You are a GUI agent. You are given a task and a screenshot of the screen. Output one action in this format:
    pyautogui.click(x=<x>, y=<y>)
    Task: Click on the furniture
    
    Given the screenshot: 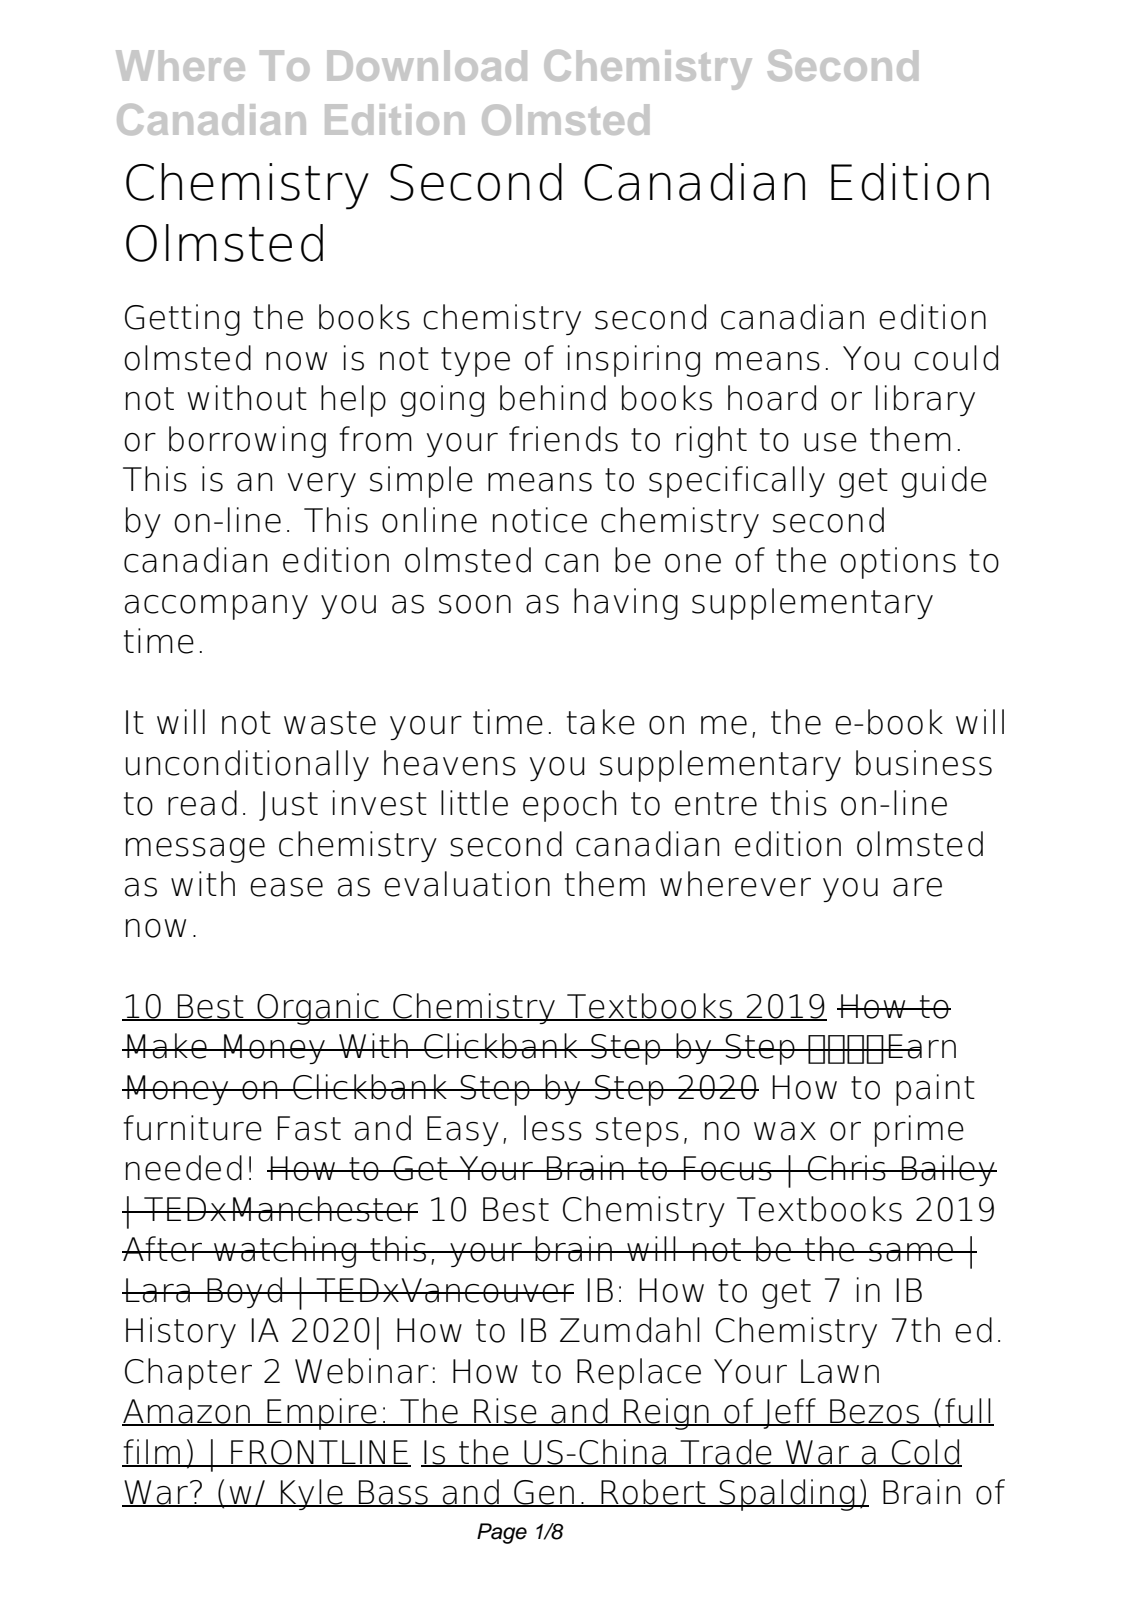 What is the action you would take?
    pyautogui.click(x=192, y=1128)
